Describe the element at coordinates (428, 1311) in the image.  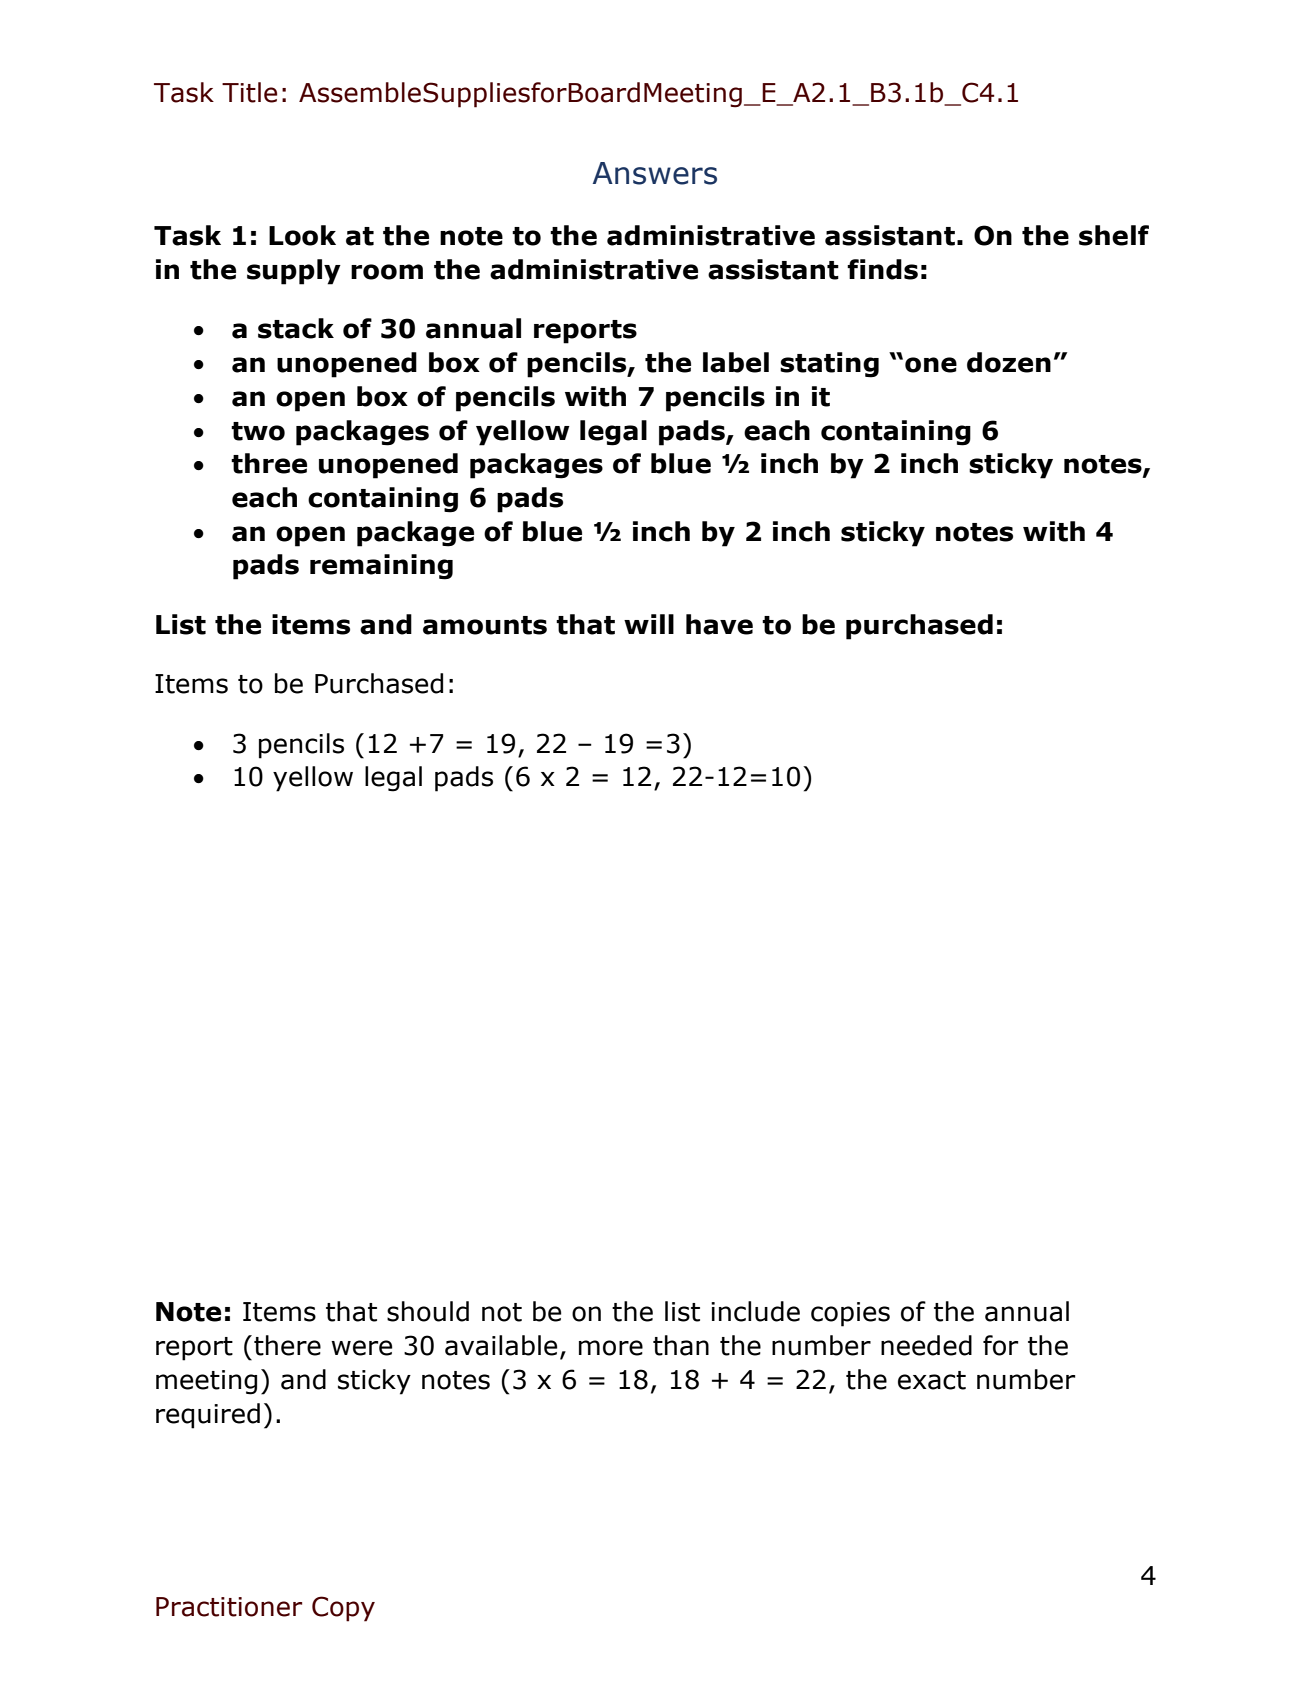
I see `should` at that location.
